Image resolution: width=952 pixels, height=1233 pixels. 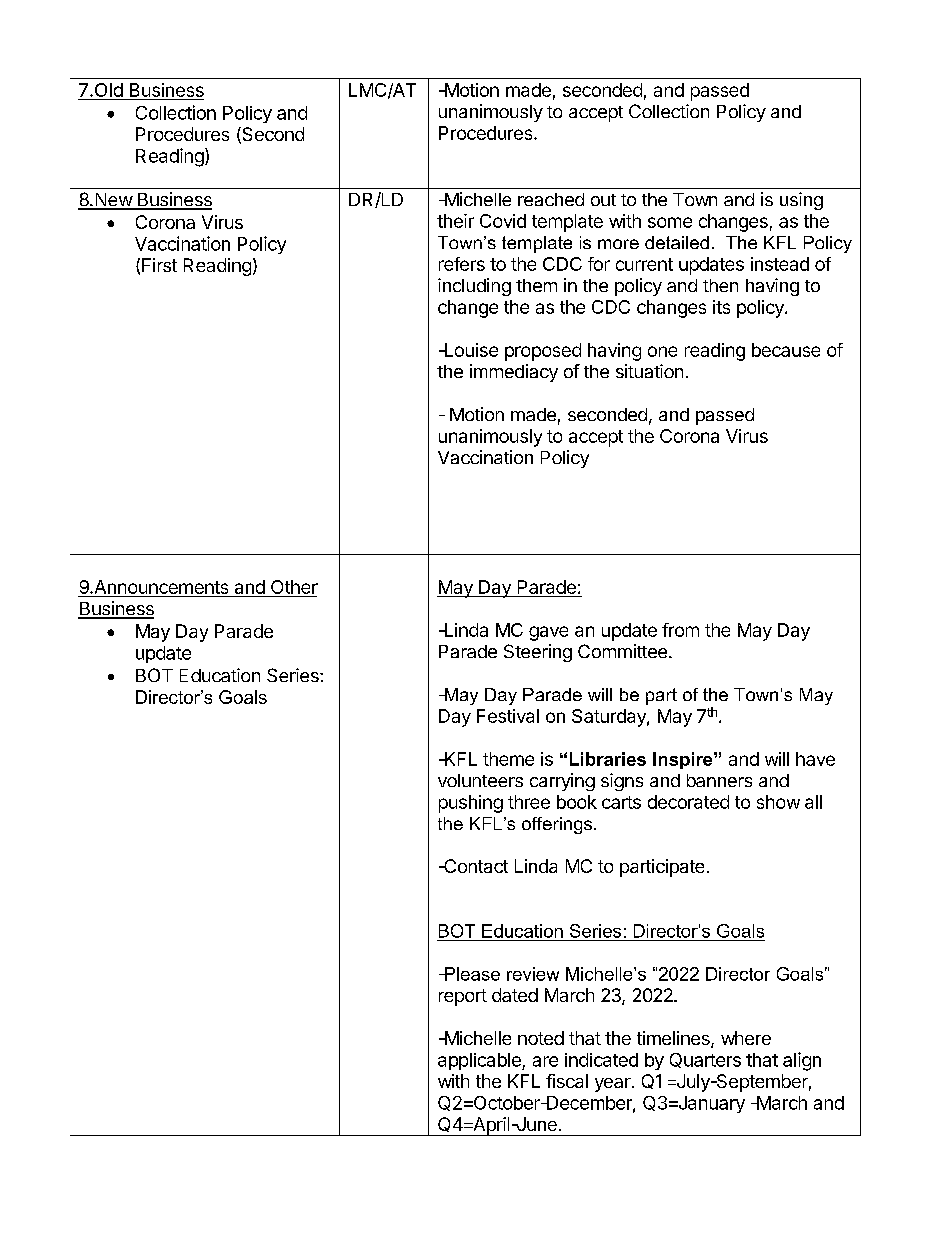 I want to click on Covid, so click(x=503, y=221).
